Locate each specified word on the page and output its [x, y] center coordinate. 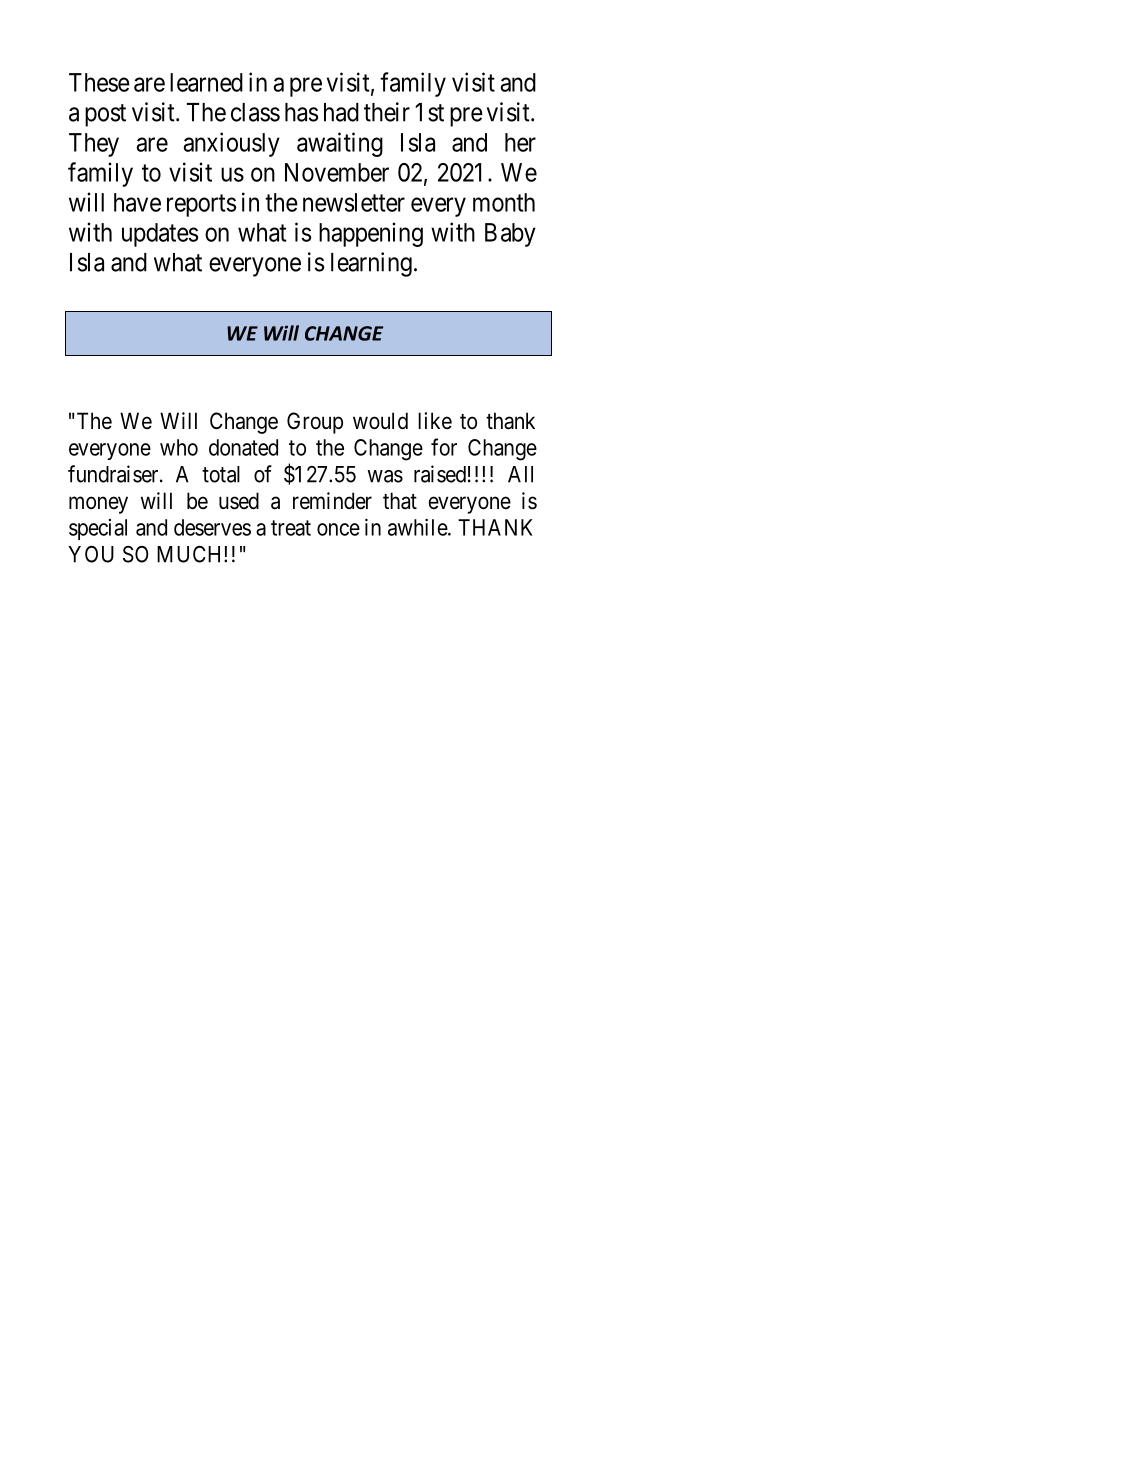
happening [371, 234]
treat [291, 528]
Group [315, 423]
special [98, 529]
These [99, 82]
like [435, 421]
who [179, 447]
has [301, 112]
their [387, 112]
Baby [510, 235]
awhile [418, 527]
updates [160, 235]
